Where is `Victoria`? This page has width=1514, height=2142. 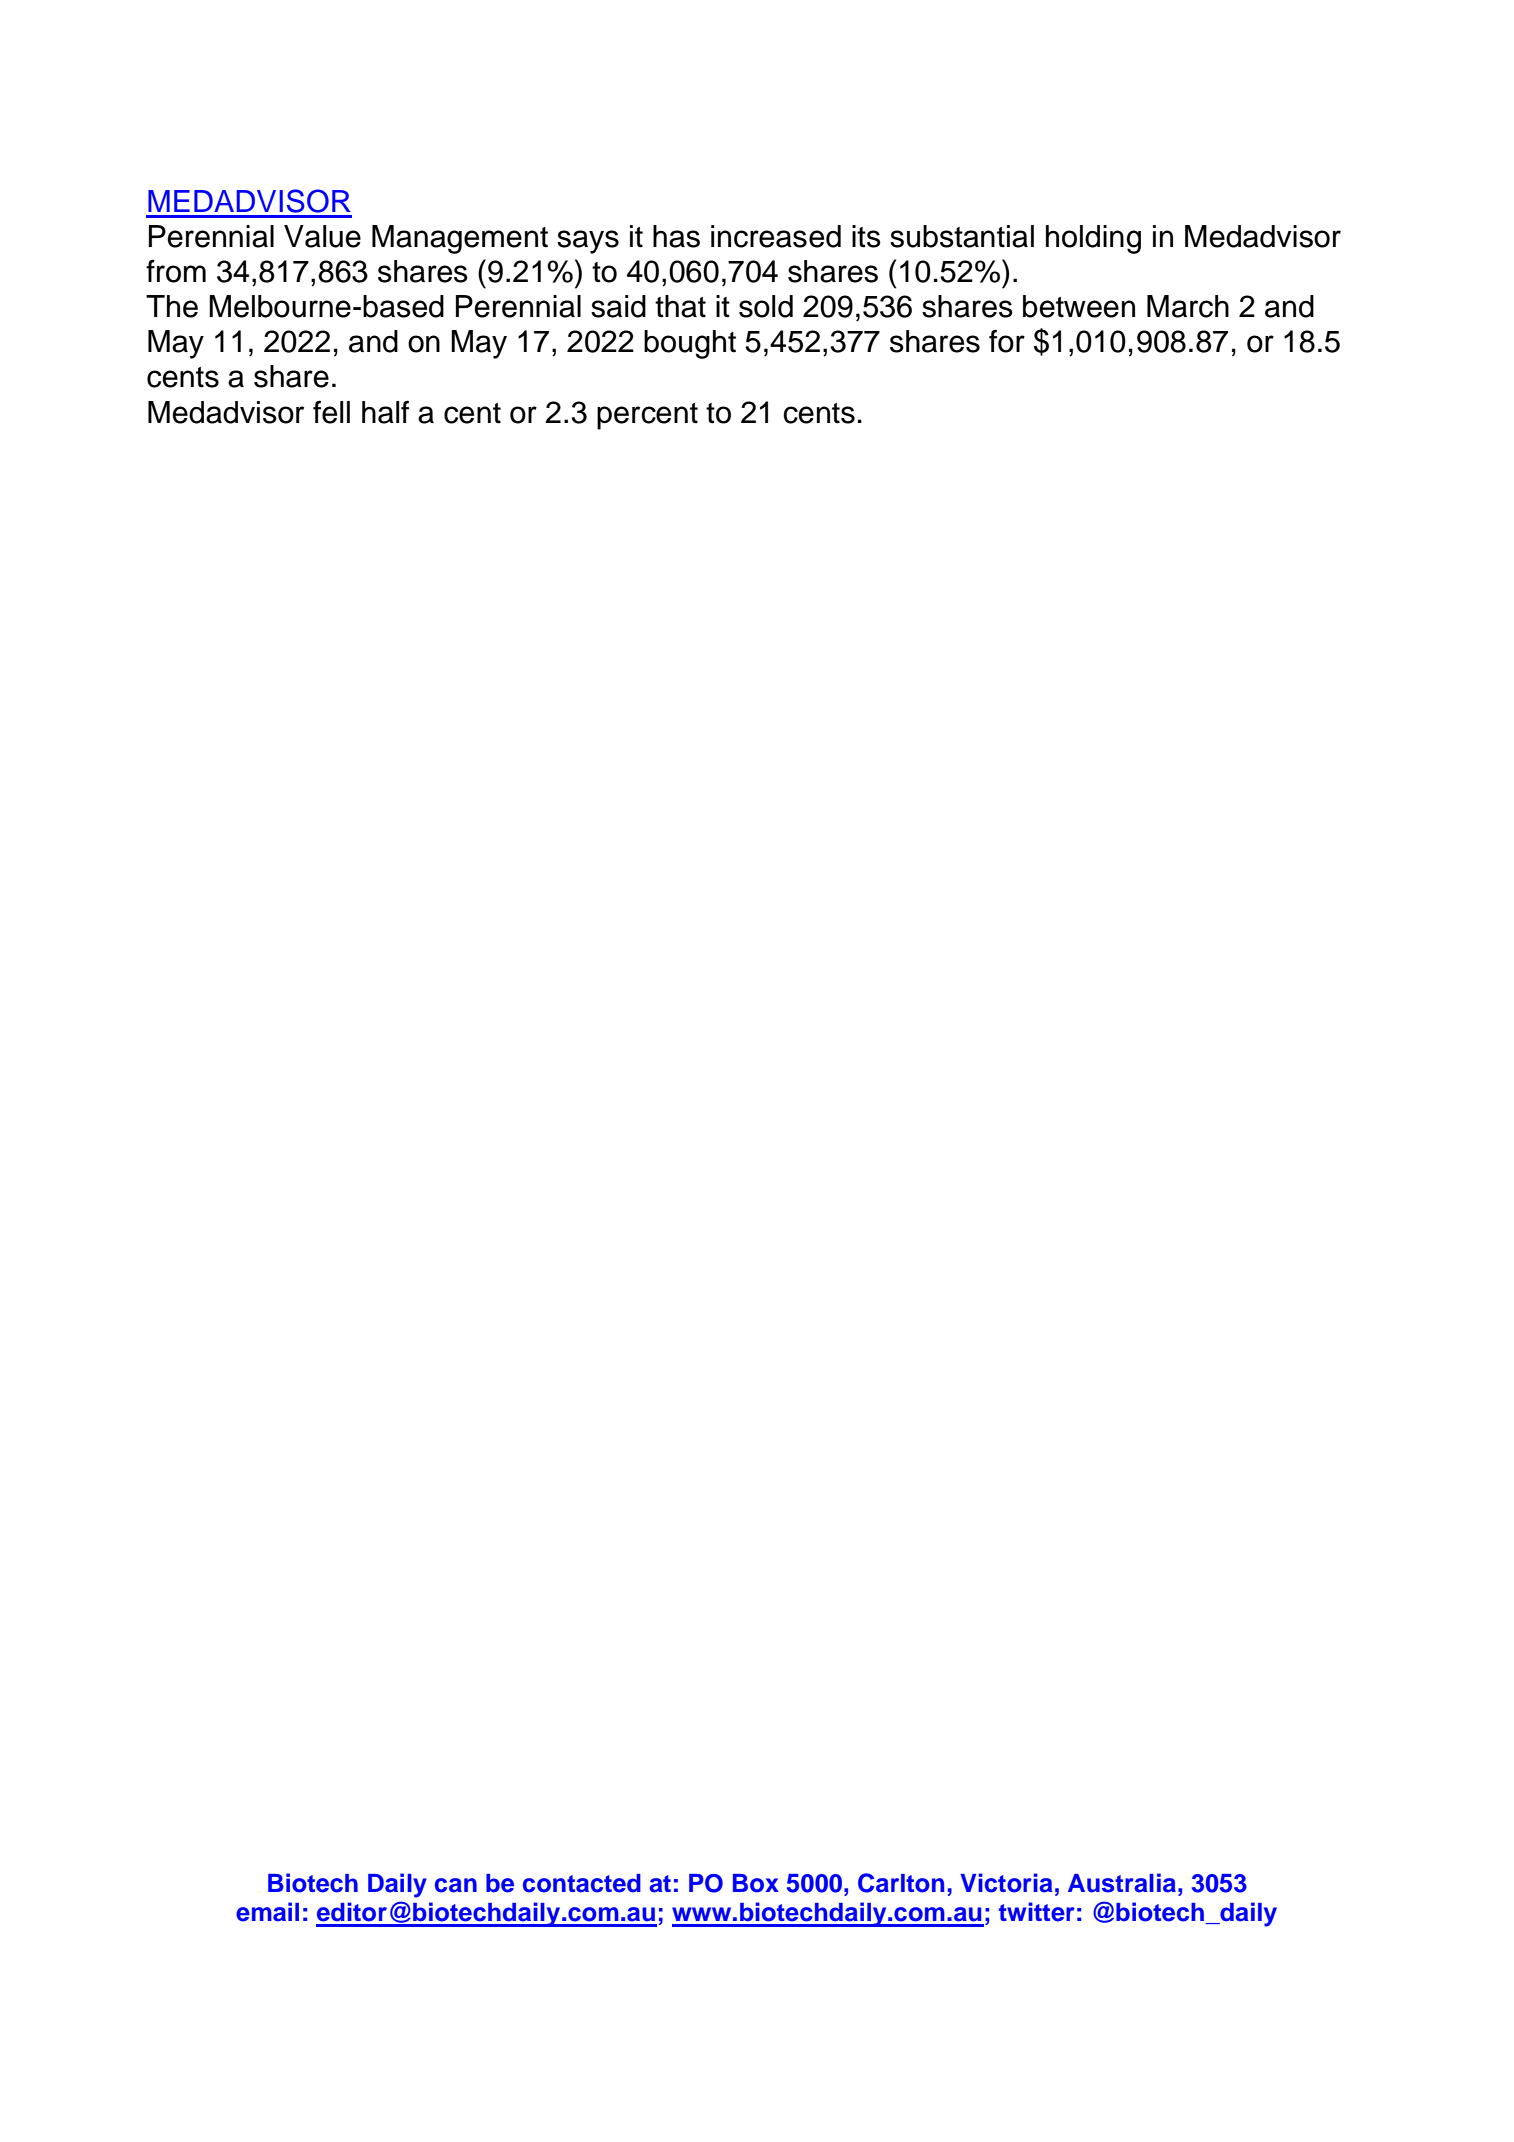
Victoria is located at coordinates (1006, 1883).
